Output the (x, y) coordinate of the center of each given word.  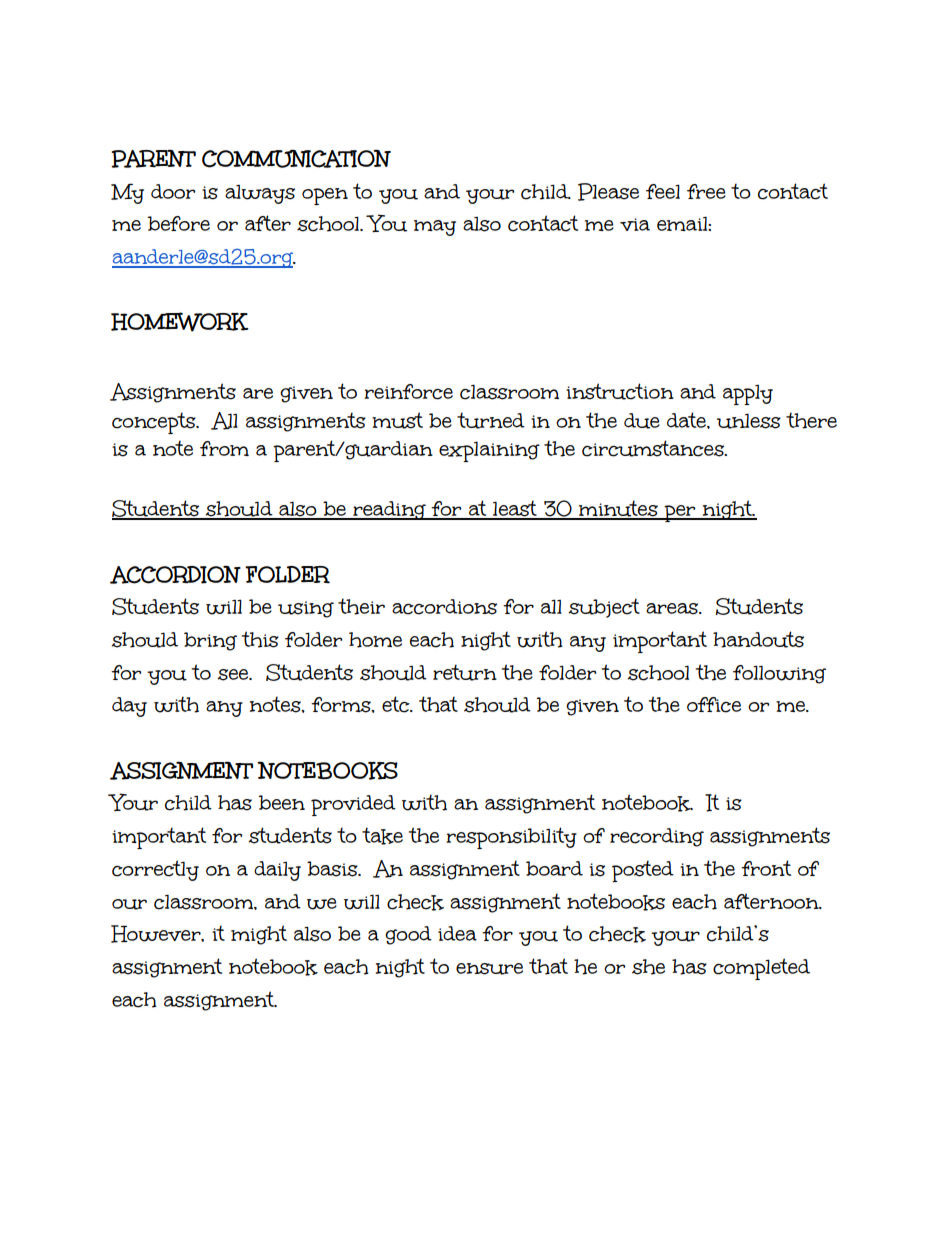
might (259, 935)
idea (457, 933)
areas (673, 609)
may (435, 228)
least (515, 509)
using (306, 609)
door (173, 191)
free (706, 191)
